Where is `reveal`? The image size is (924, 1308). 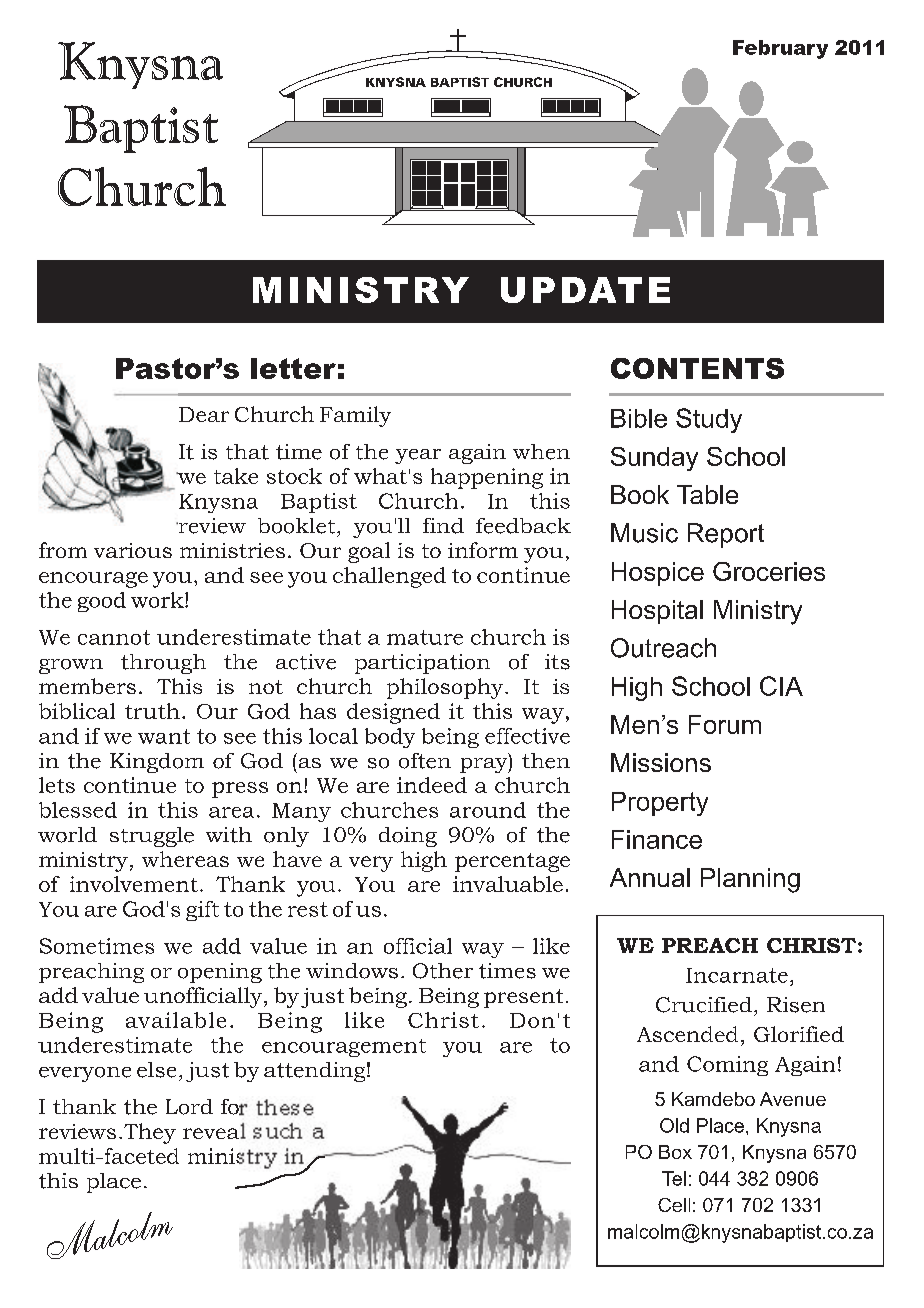
reveal is located at coordinates (214, 1131).
